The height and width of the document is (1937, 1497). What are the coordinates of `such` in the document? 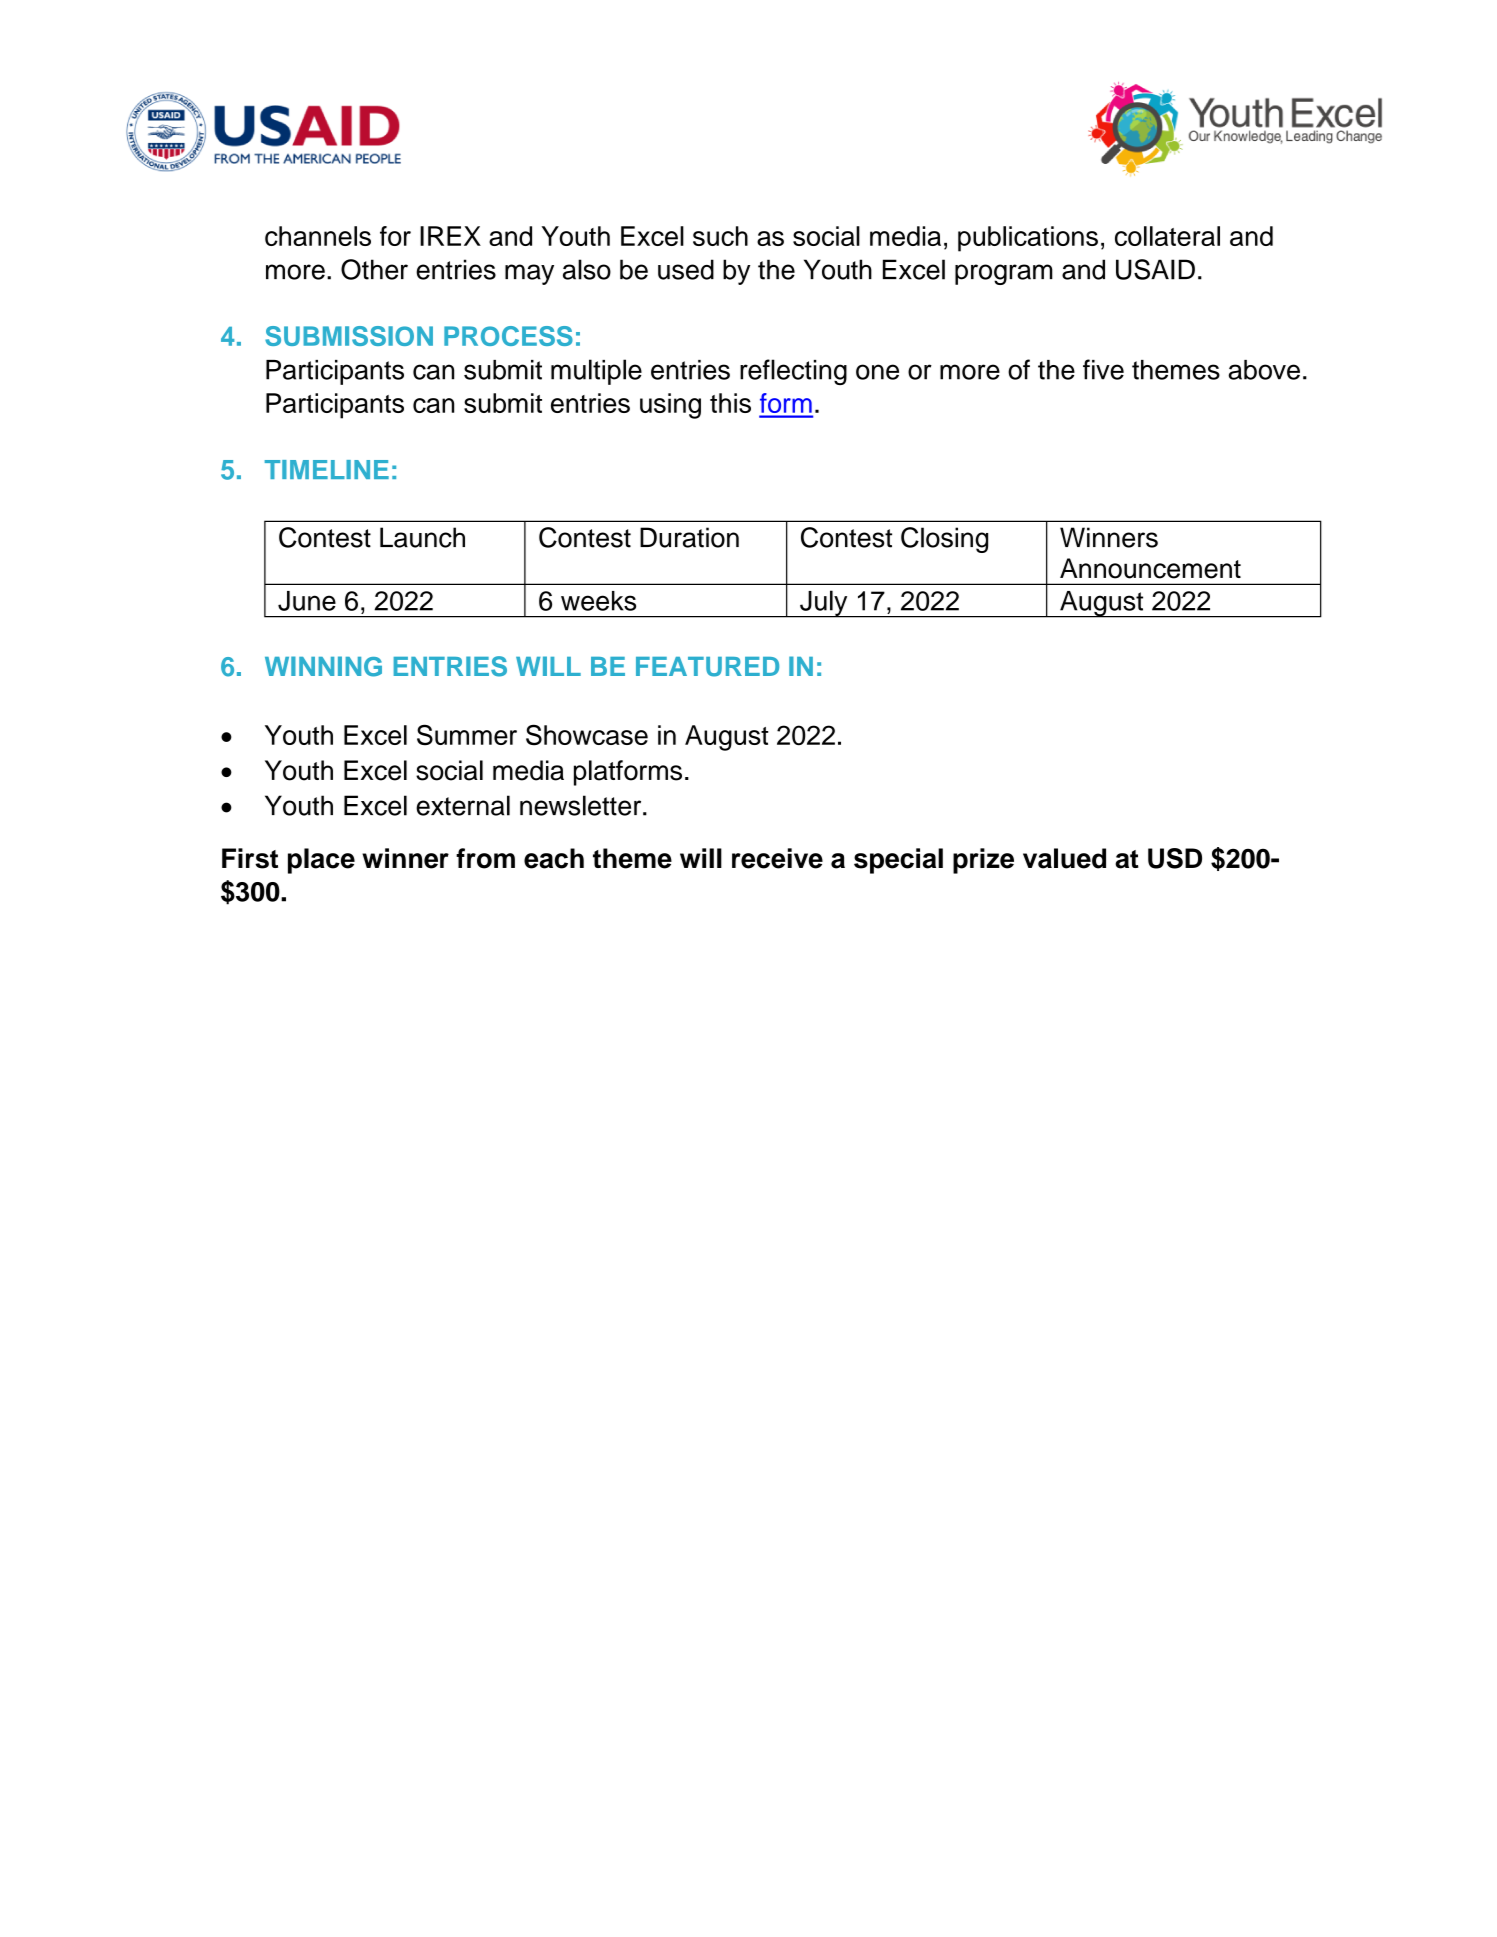 It's located at (720, 236).
